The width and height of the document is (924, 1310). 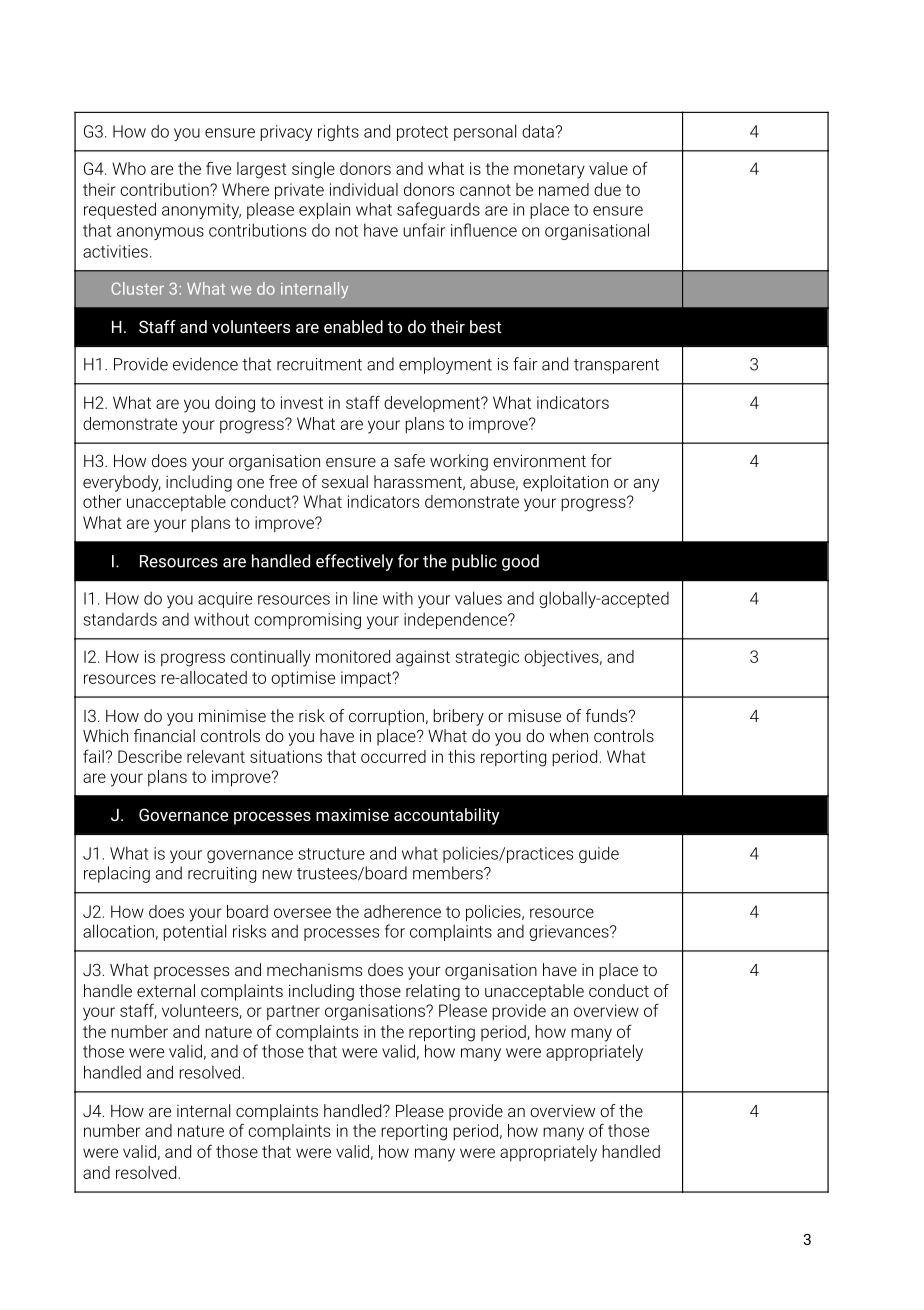 I want to click on rights, so click(x=338, y=132).
